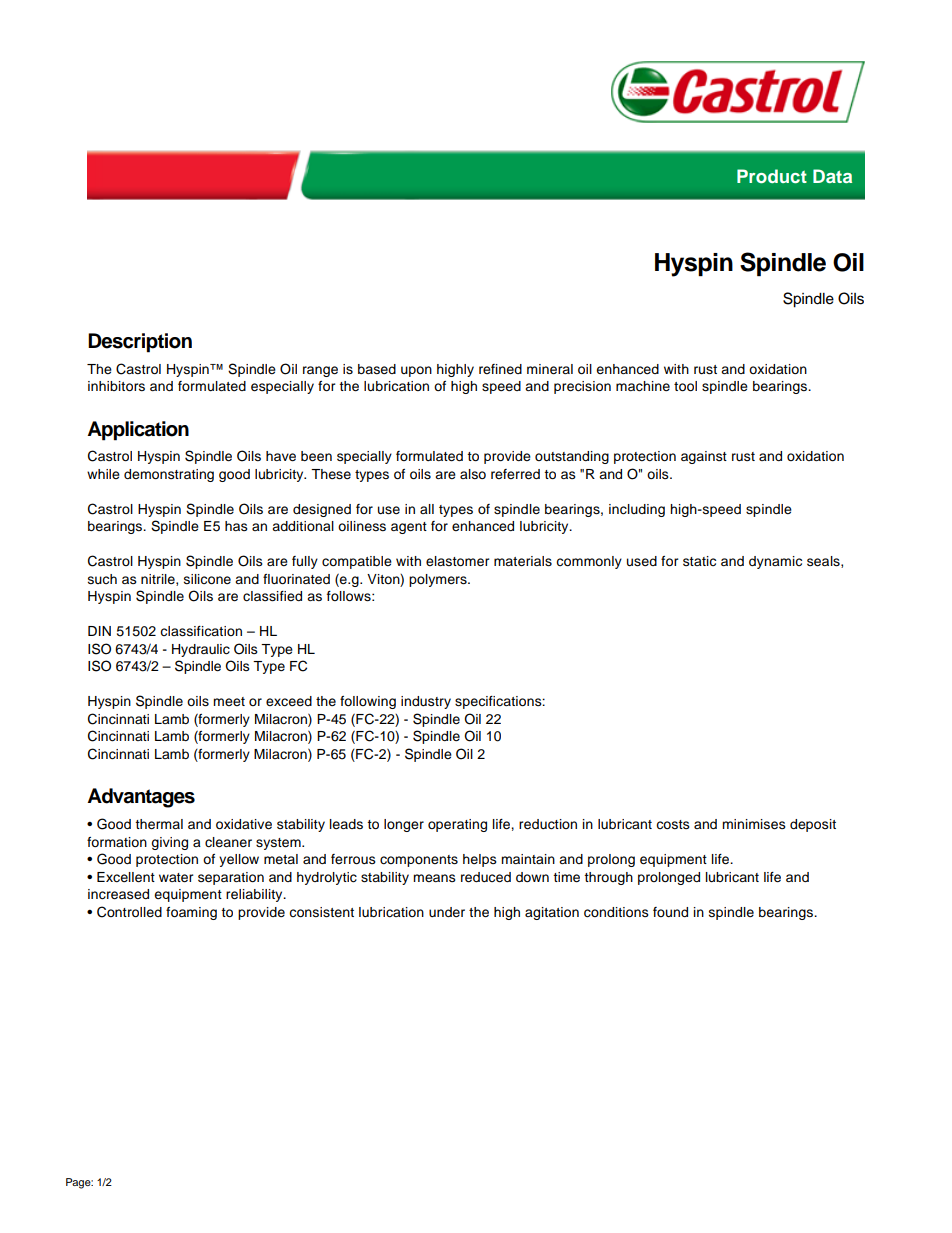 Image resolution: width=952 pixels, height=1233 pixels. I want to click on against, so click(704, 457).
